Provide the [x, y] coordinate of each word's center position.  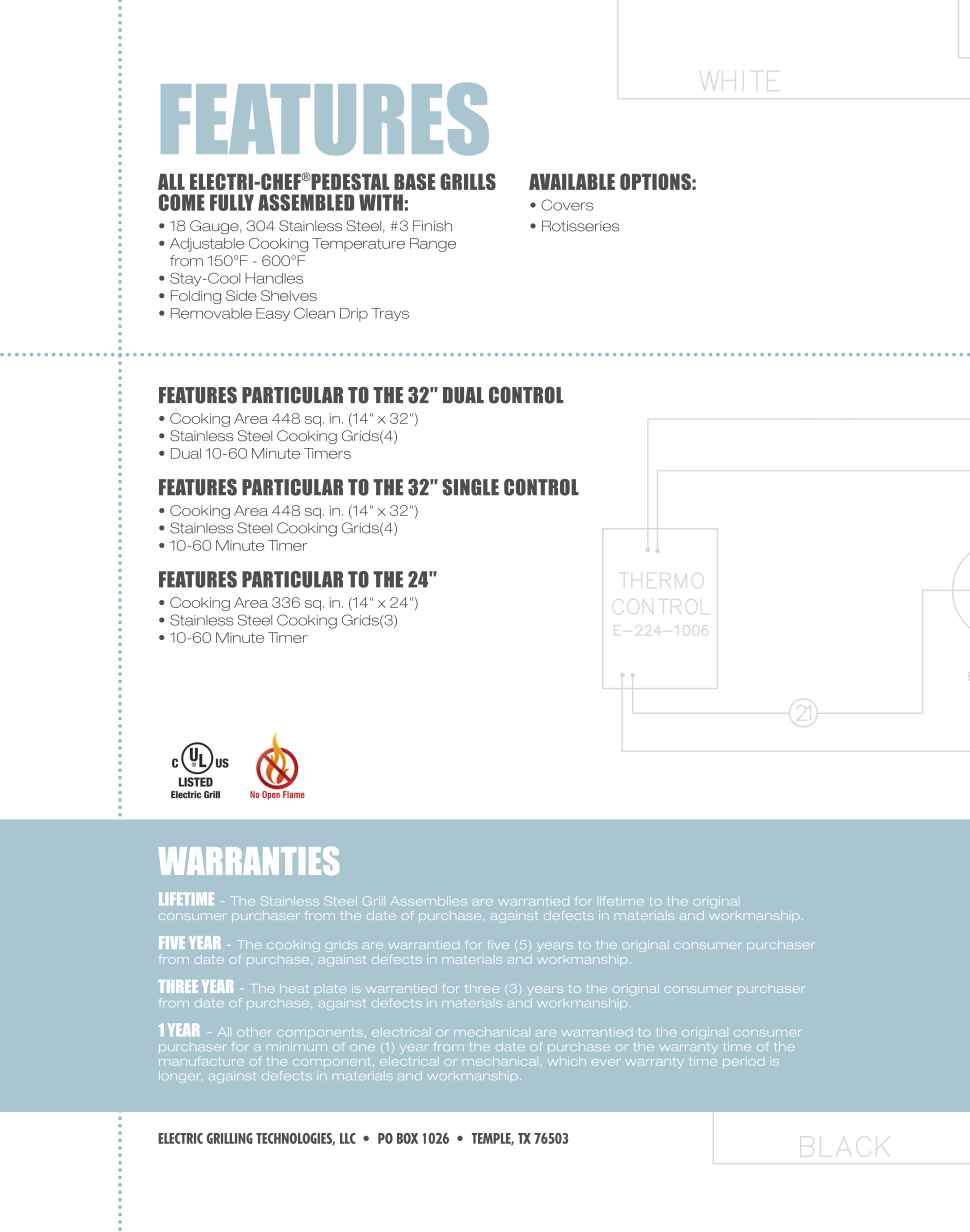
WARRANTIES [248, 861]
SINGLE [470, 487]
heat [294, 988]
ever [606, 1062]
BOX [407, 1138]
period [743, 1063]
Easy [273, 314]
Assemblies [429, 901]
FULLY [232, 202]
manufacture [201, 1061]
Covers [567, 205]
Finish [432, 225]
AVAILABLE [572, 182]
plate [330, 988]
